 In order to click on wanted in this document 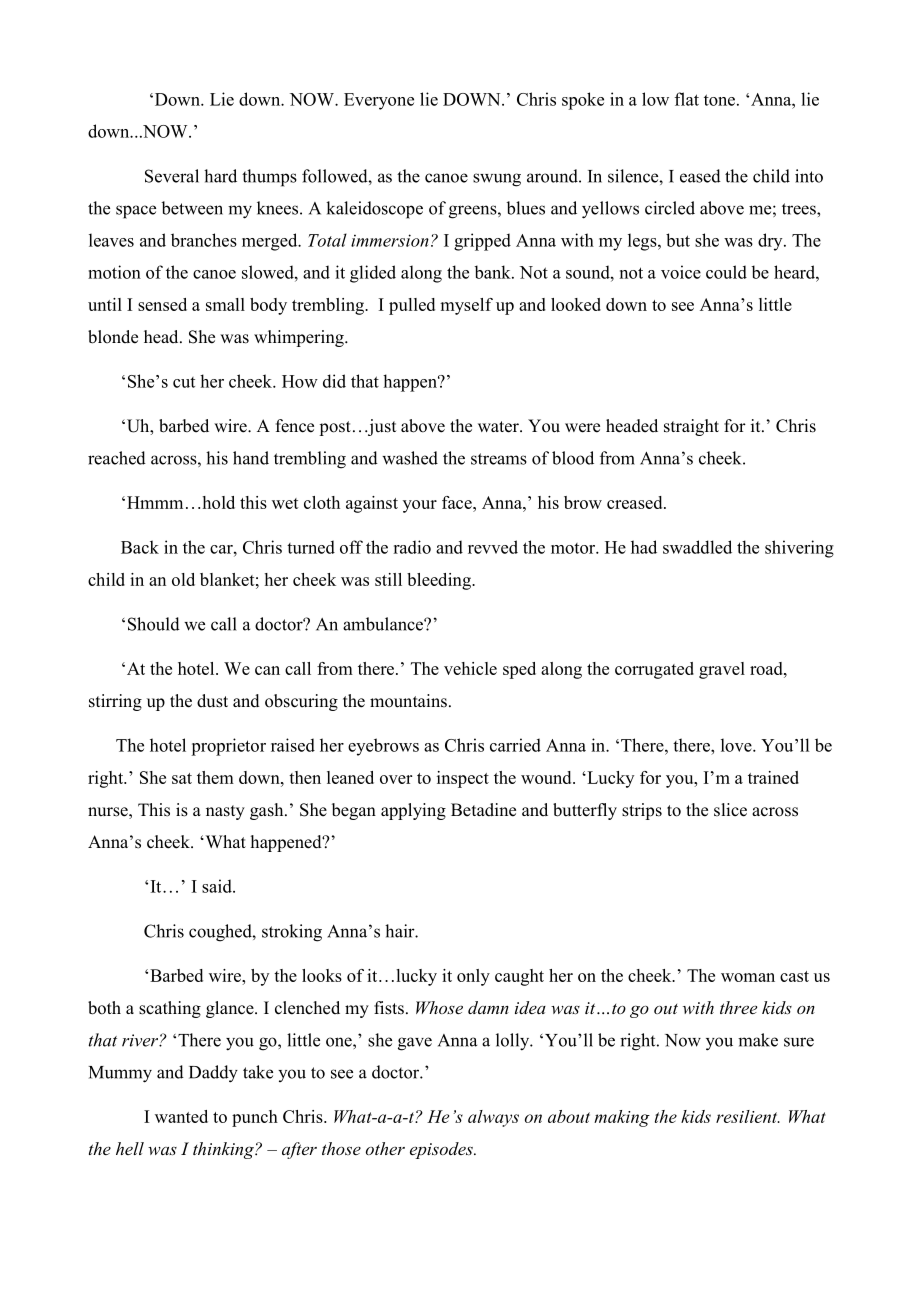, I will do `click(181, 1116)`.
